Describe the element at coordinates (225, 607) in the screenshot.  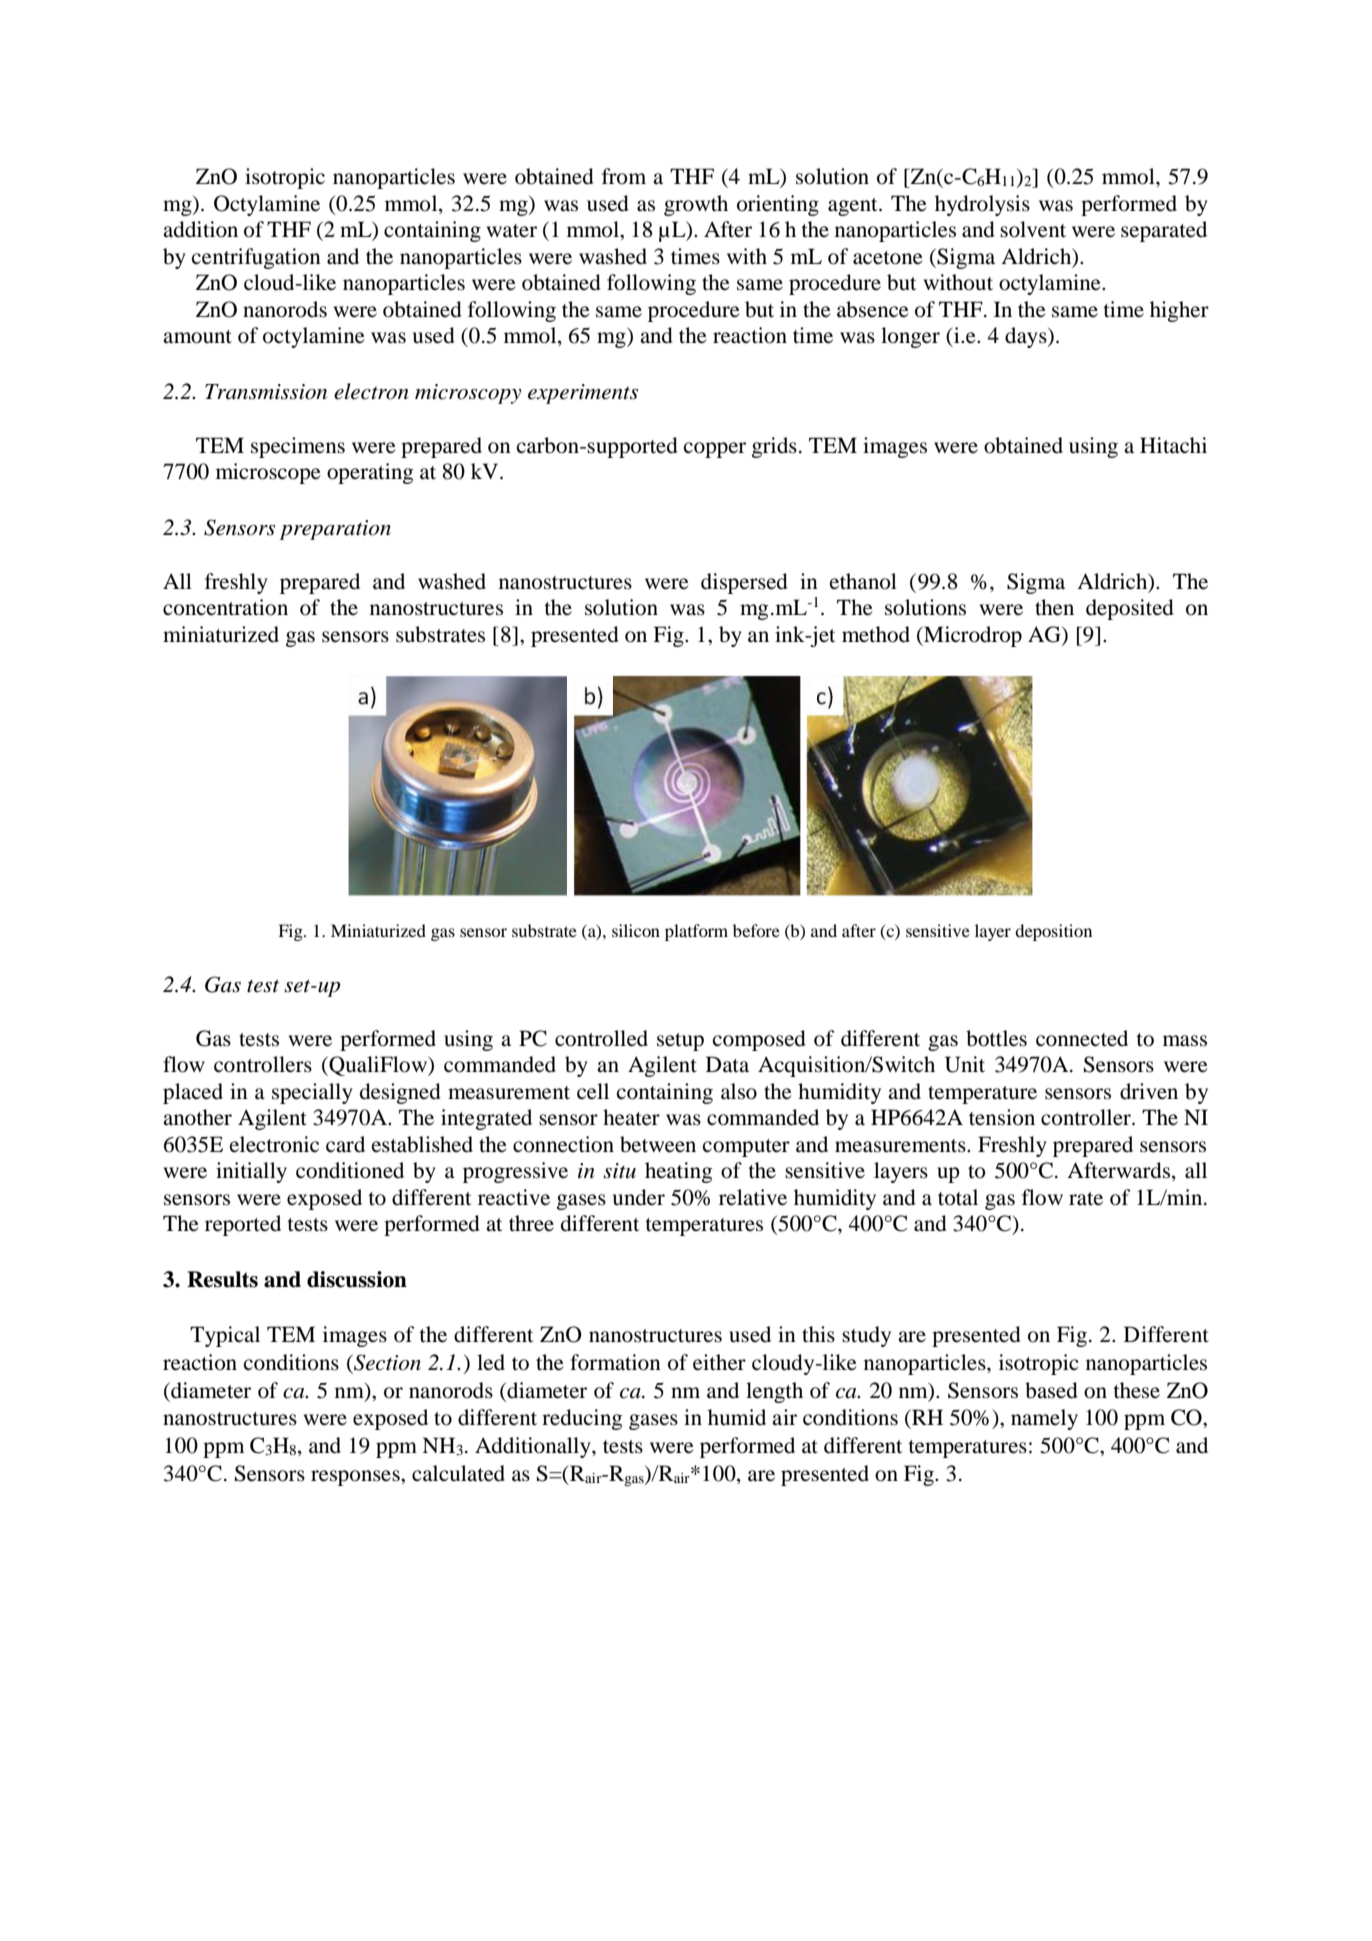
I see `concentration` at that location.
